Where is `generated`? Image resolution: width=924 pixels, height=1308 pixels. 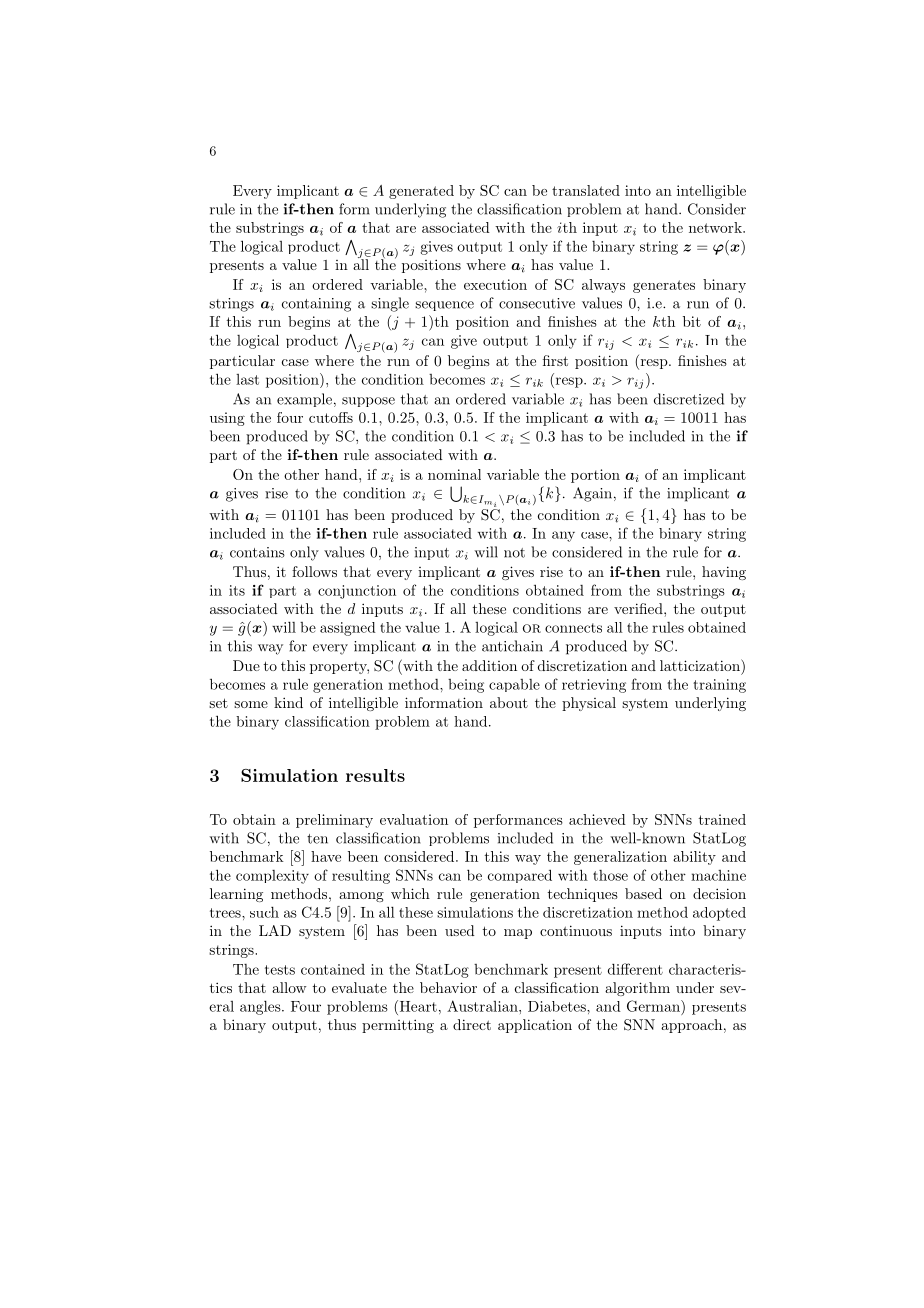 generated is located at coordinates (421, 192).
